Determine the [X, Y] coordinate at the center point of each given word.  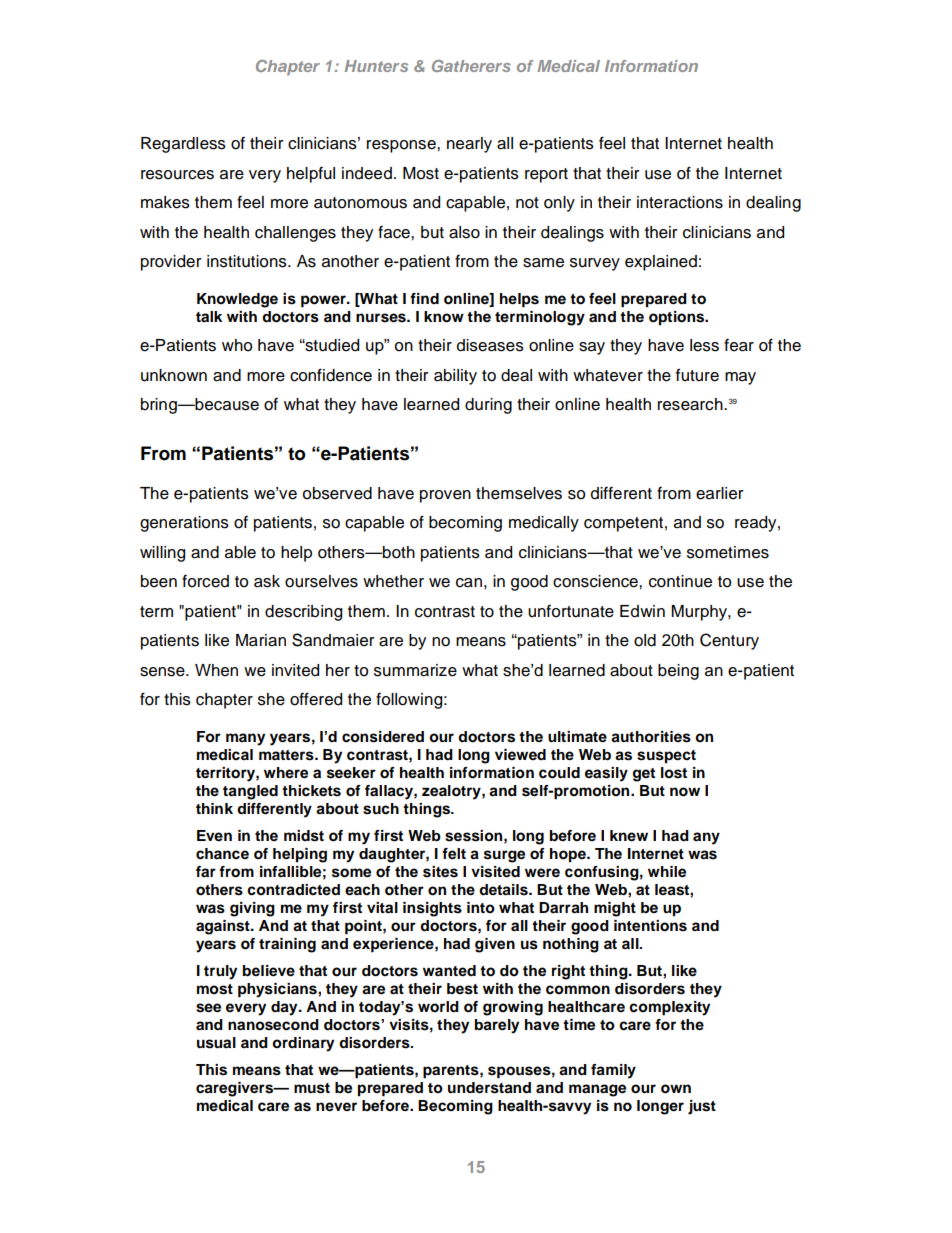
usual [216, 1043]
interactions [680, 202]
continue [680, 581]
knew [629, 836]
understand [489, 1088]
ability [455, 377]
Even [214, 836]
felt [454, 854]
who [237, 345]
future [697, 375]
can [469, 583]
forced [205, 581]
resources [177, 175]
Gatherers [471, 66]
